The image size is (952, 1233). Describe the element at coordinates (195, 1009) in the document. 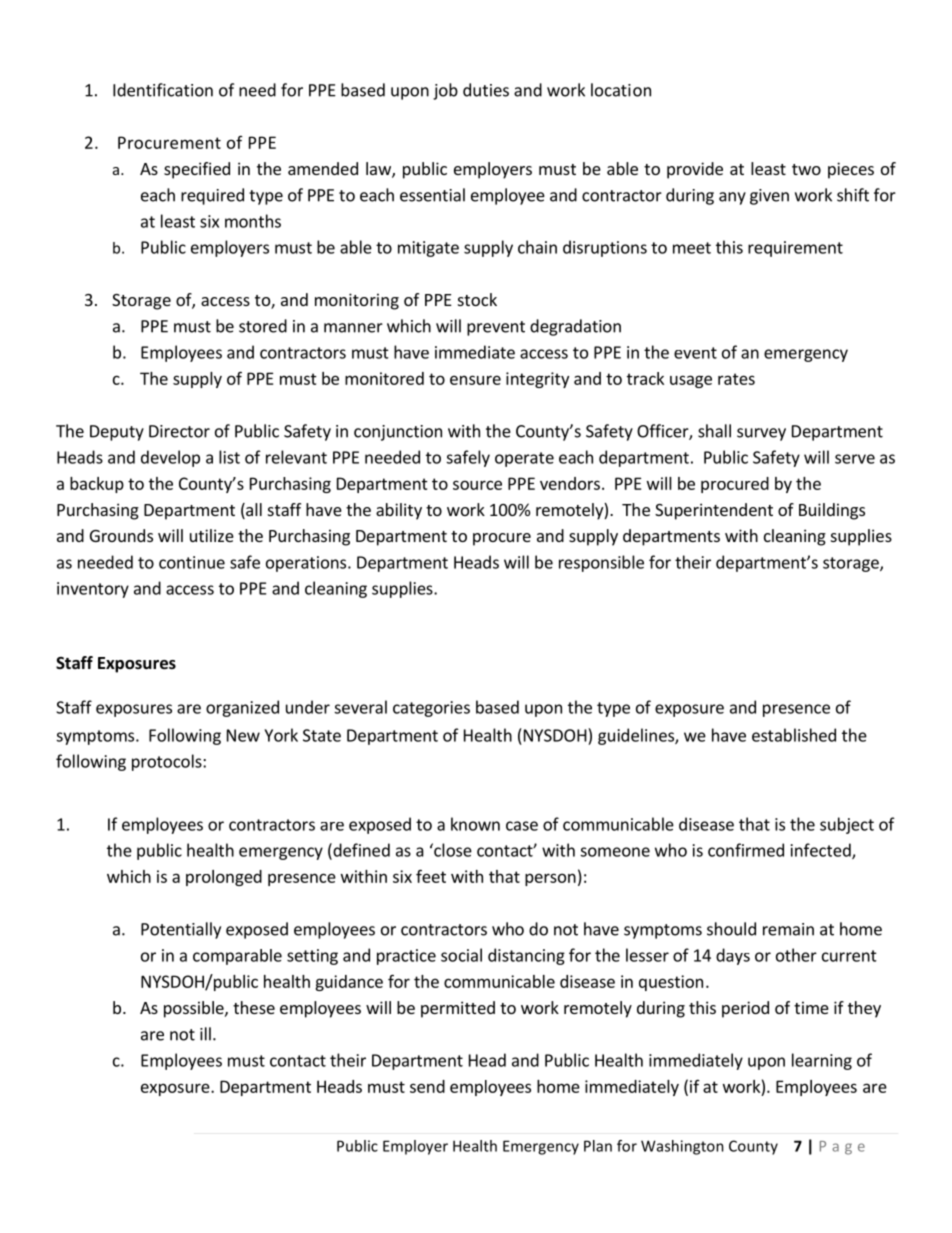

I see `possible` at that location.
